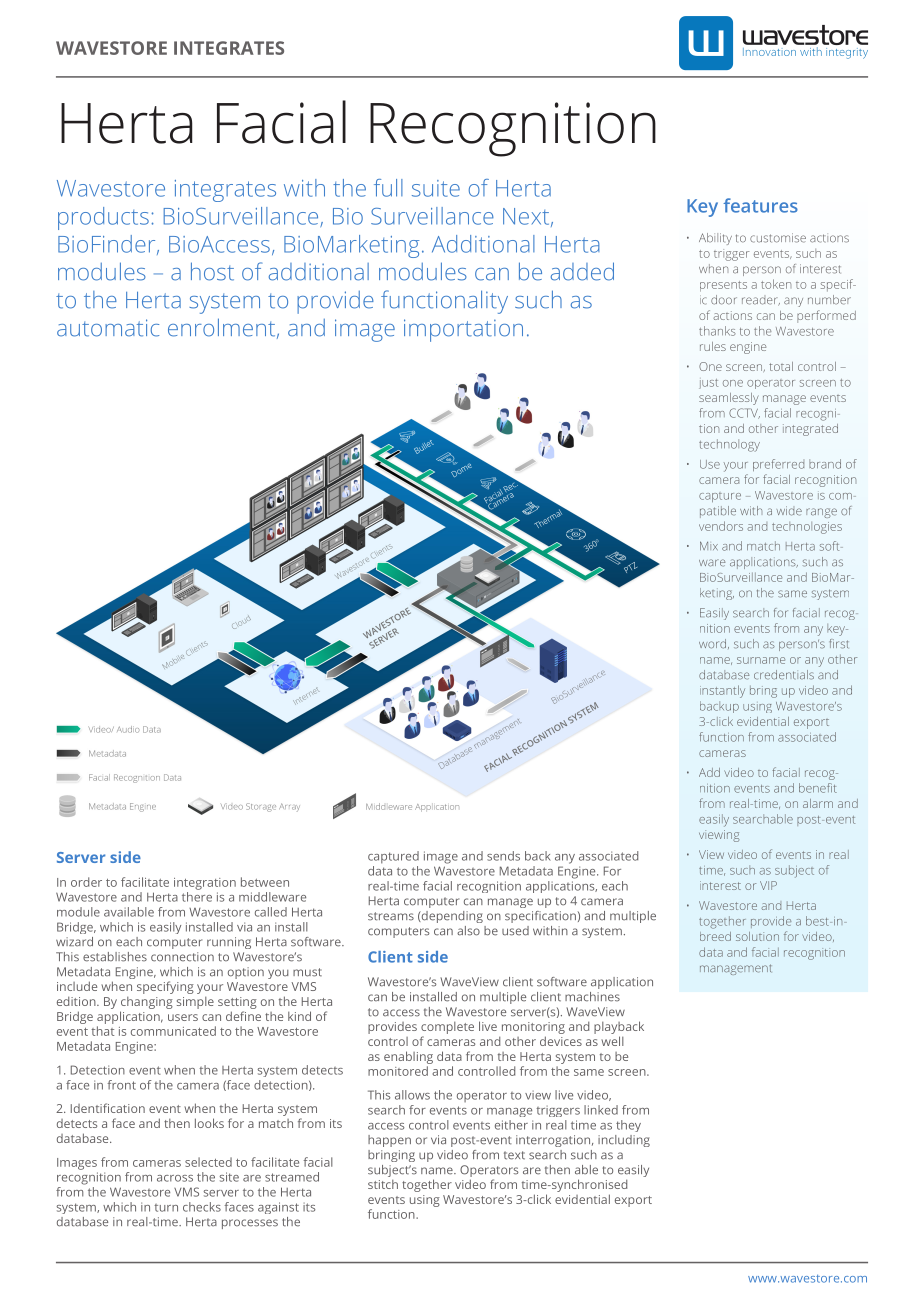 This screenshot has height=1308, width=924. What do you see at coordinates (760, 205) in the screenshot?
I see `features` at bounding box center [760, 205].
